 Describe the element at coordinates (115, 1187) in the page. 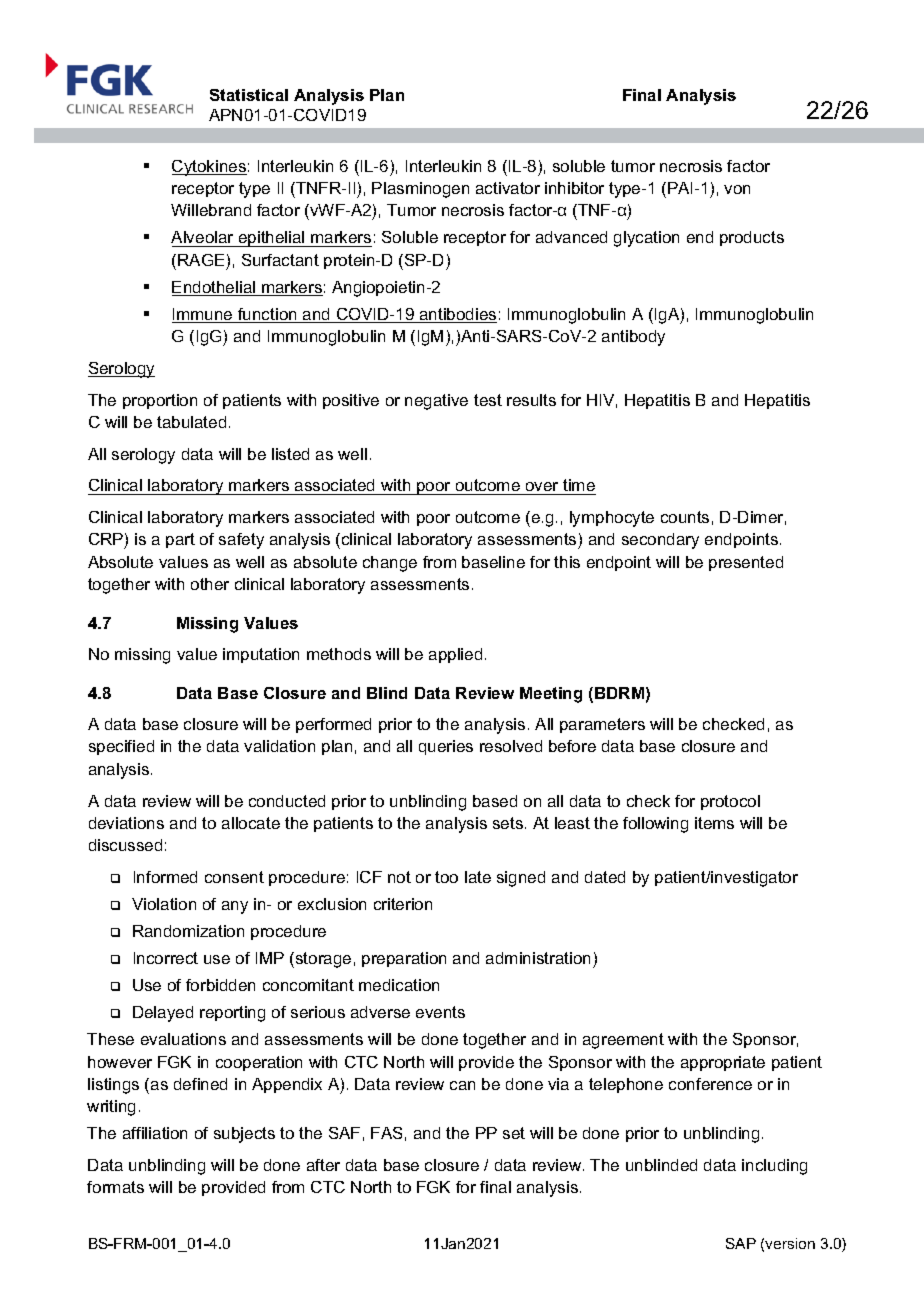

I see `formats` at that location.
